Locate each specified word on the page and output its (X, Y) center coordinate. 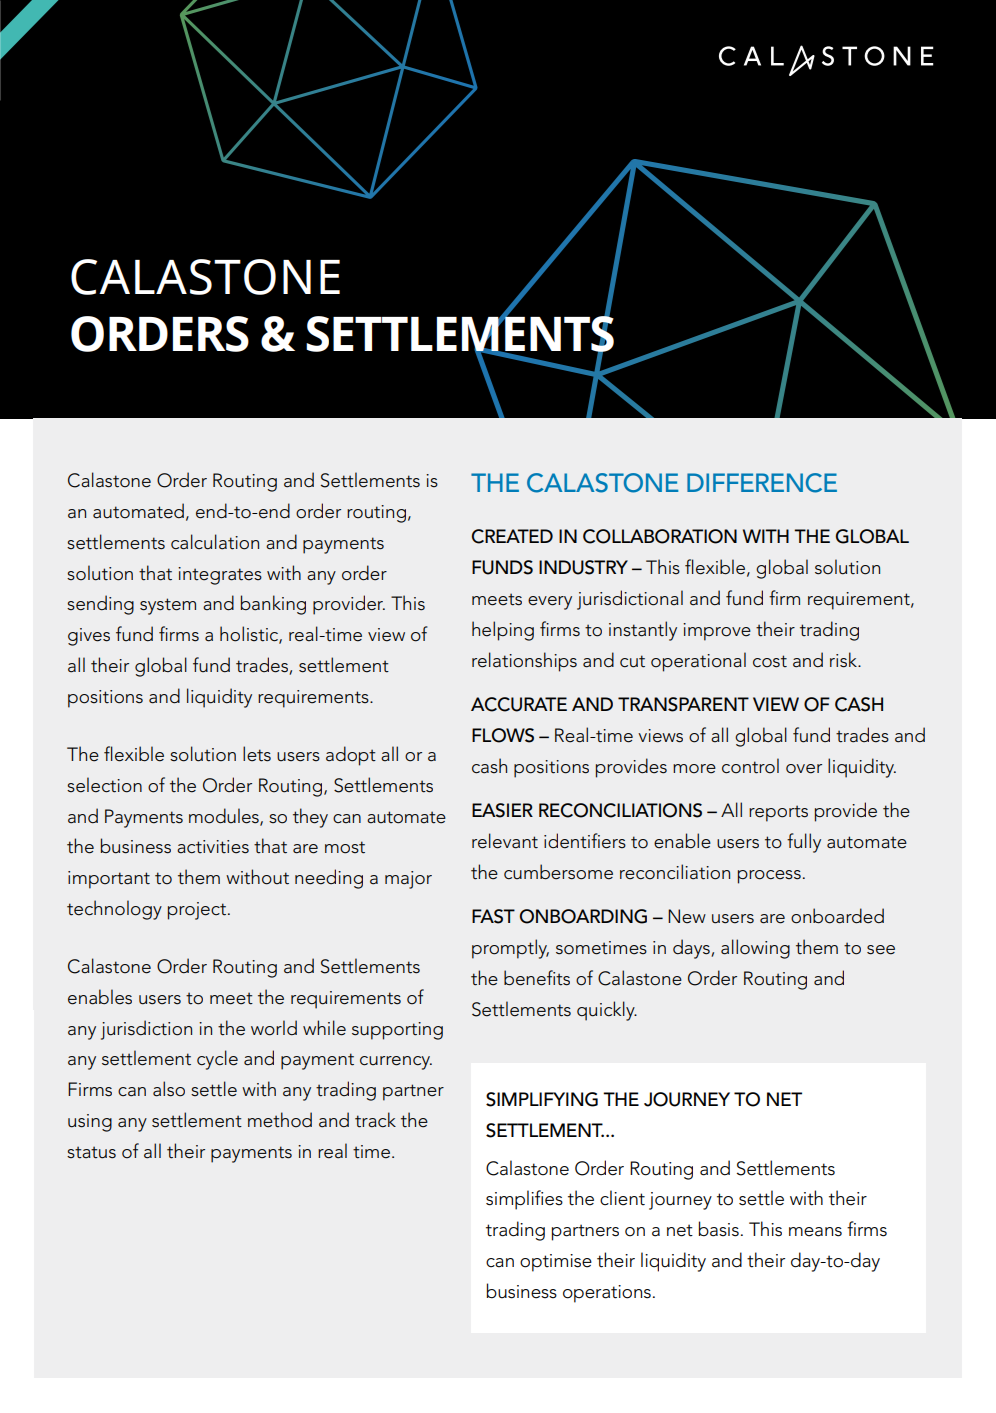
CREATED (512, 536)
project (197, 911)
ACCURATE (519, 704)
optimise (556, 1263)
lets (257, 754)
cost (770, 661)
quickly (607, 1011)
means (815, 1232)
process (769, 877)
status (91, 1152)
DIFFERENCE (762, 483)
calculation (215, 542)
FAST (493, 916)
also (169, 1089)
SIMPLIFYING (542, 1099)
